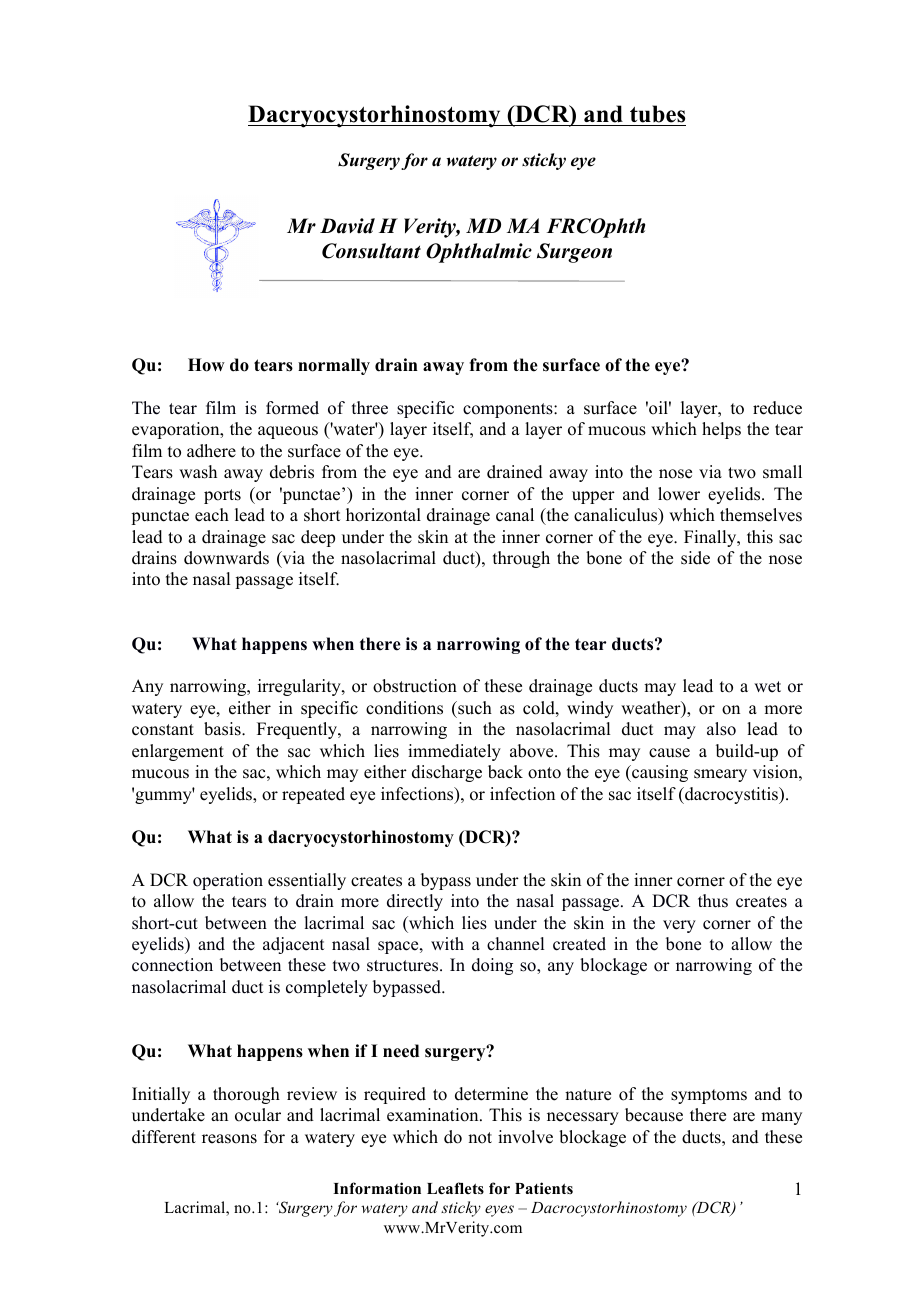  Describe the element at coordinates (228, 881) in the image. I see `operation` at that location.
